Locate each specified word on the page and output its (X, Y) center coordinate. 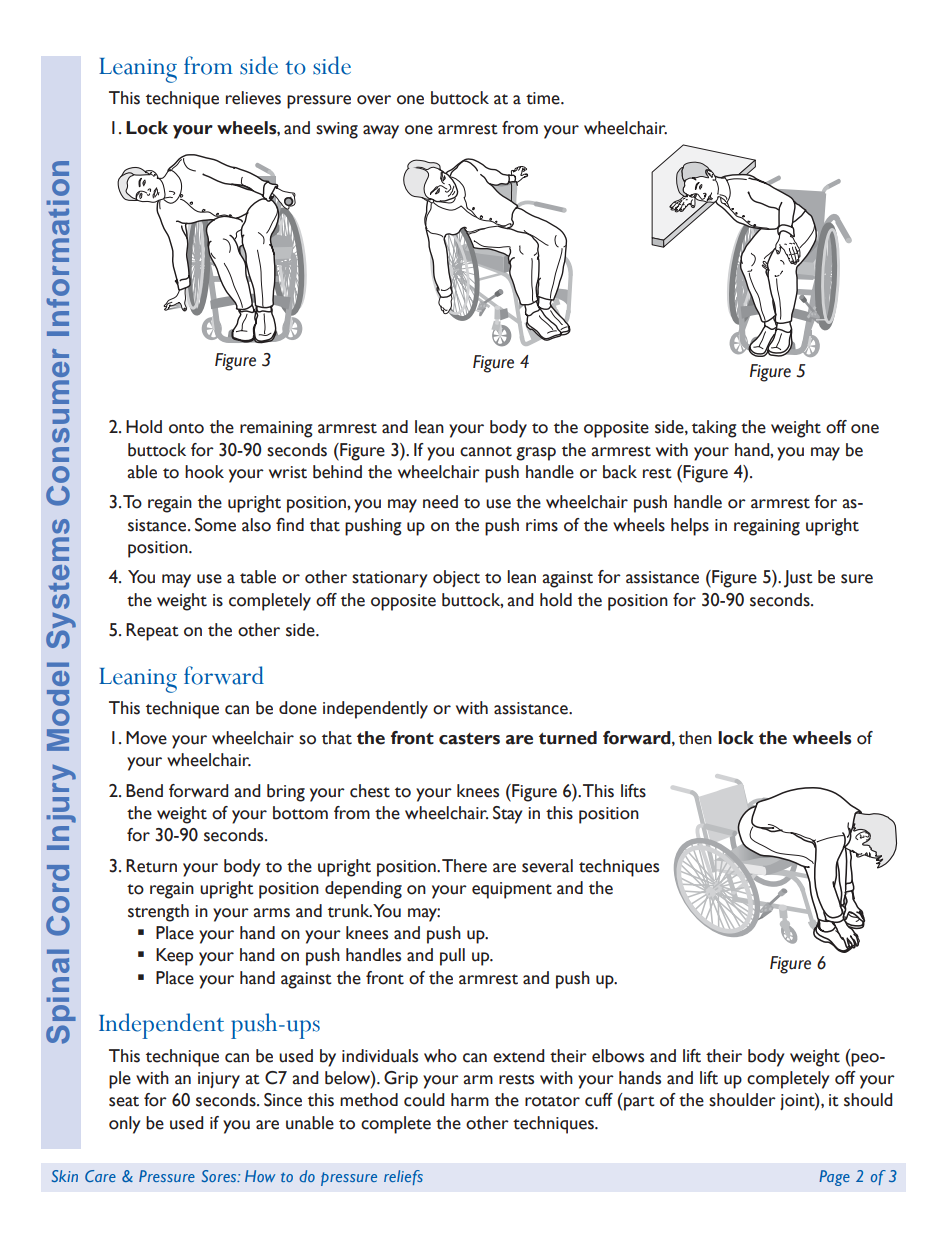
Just (798, 579)
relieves (253, 98)
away (381, 132)
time (544, 98)
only (124, 1125)
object (456, 578)
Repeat (152, 632)
